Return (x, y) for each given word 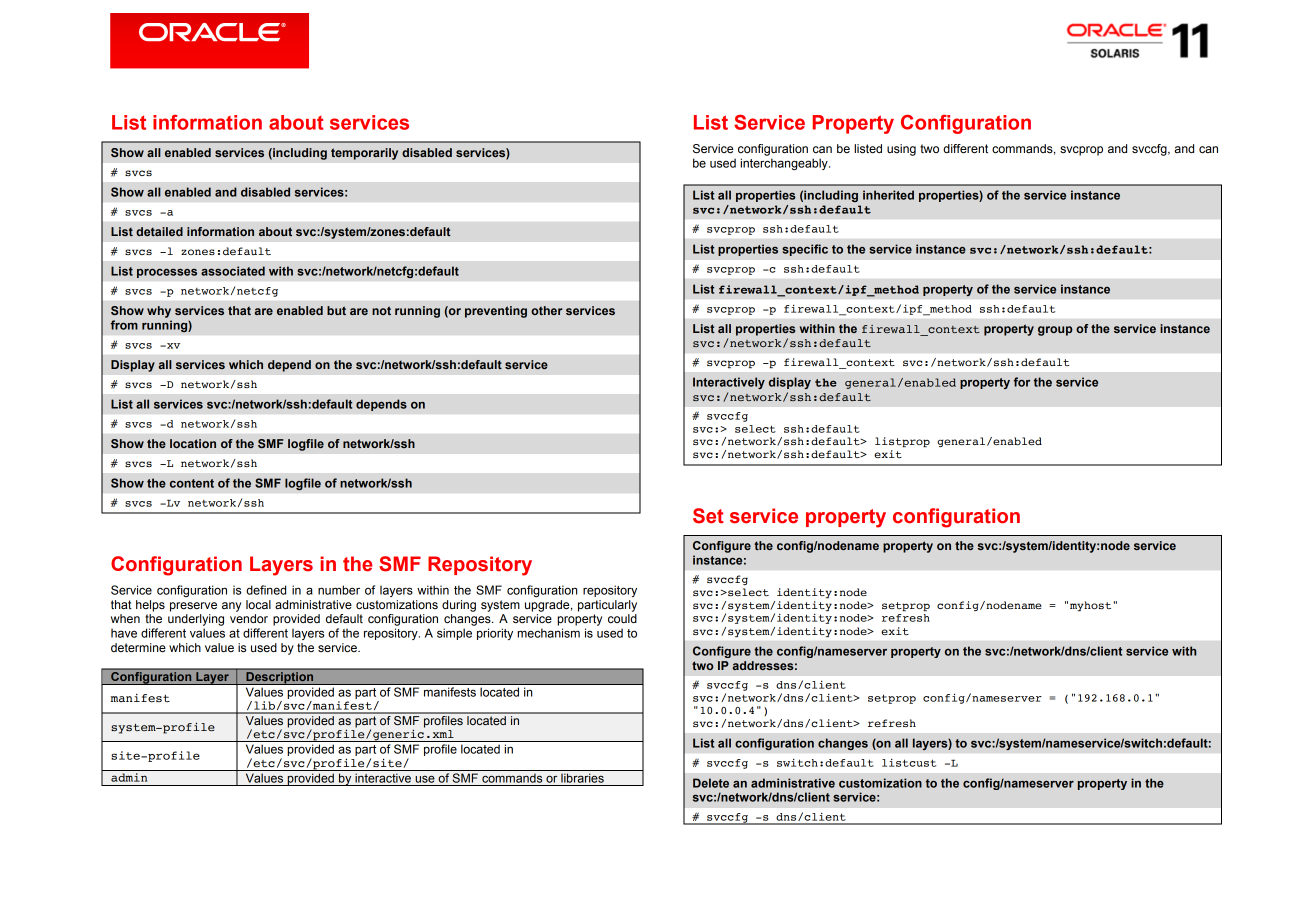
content (192, 483)
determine (138, 648)
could (622, 618)
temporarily (364, 154)
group (1055, 331)
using (901, 150)
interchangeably (785, 164)
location (193, 443)
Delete (711, 783)
